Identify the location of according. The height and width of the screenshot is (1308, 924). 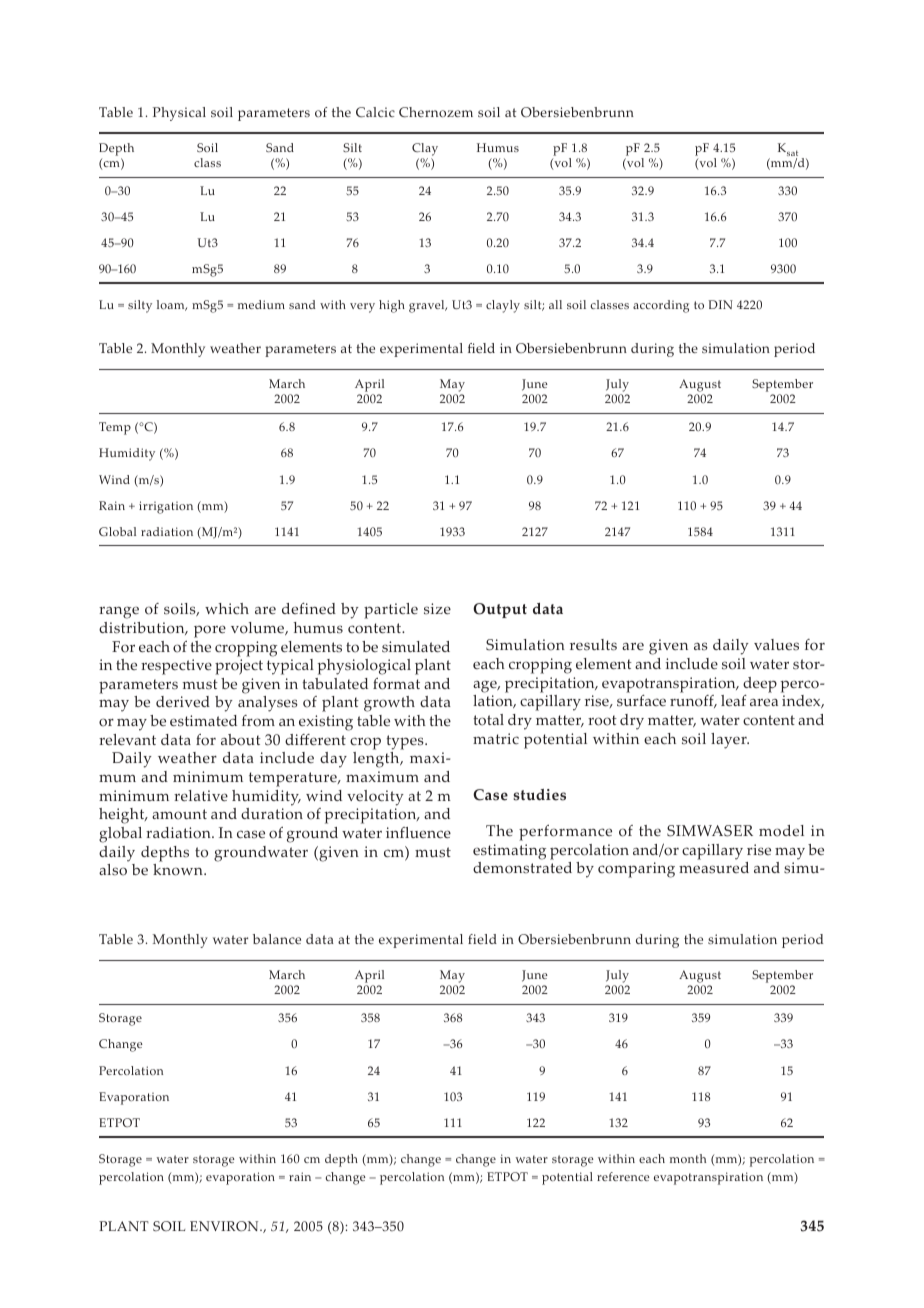
(661, 306).
